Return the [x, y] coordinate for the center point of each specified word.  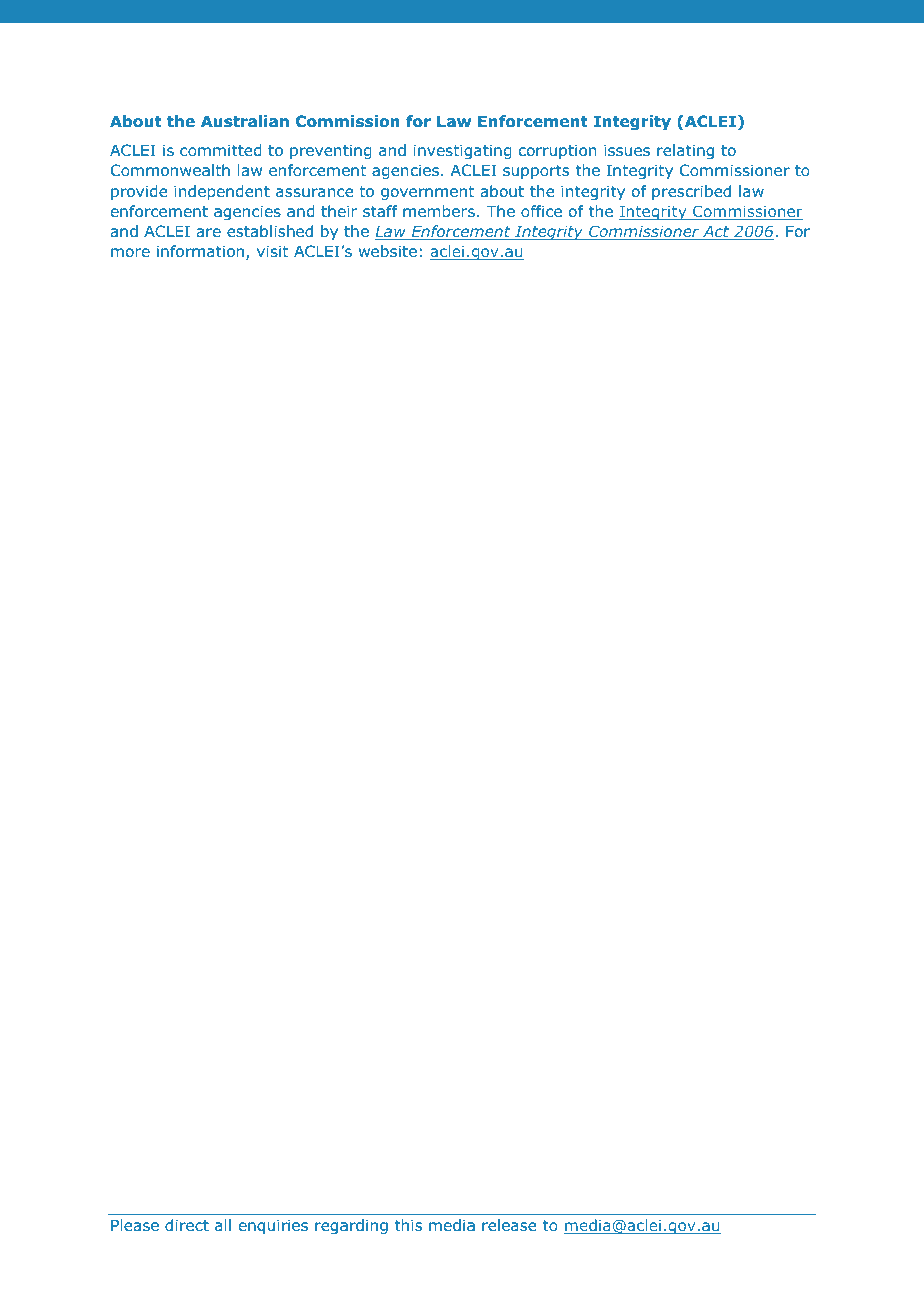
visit [272, 251]
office [541, 211]
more [130, 253]
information [200, 251]
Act [716, 233]
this [408, 1225]
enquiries [273, 1226]
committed [221, 150]
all [223, 1225]
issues [627, 150]
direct [187, 1225]
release [509, 1225]
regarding [351, 1226]
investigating [463, 151]
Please [135, 1225]
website [388, 251]
